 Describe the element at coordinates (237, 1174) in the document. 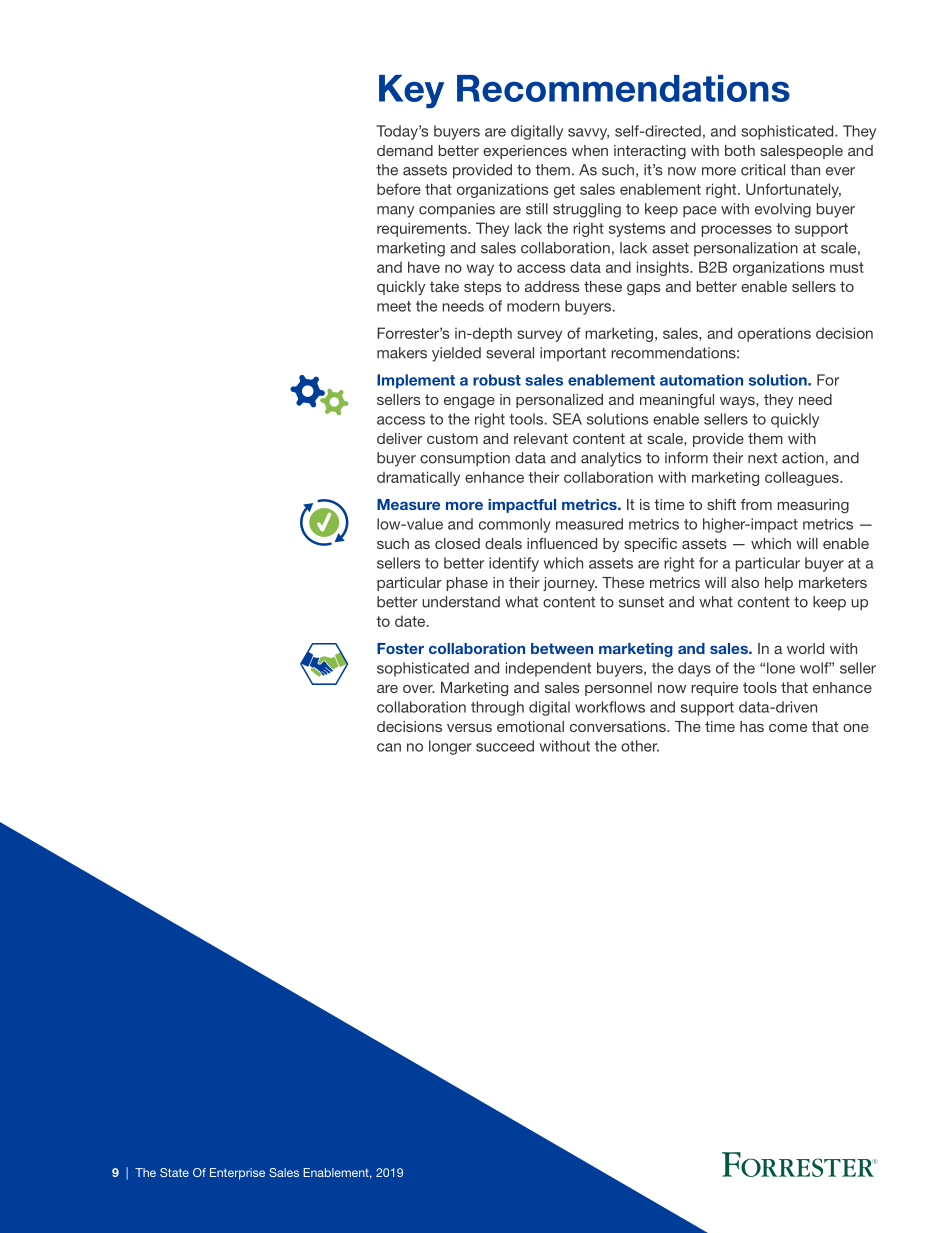

I see `Enterprise` at that location.
